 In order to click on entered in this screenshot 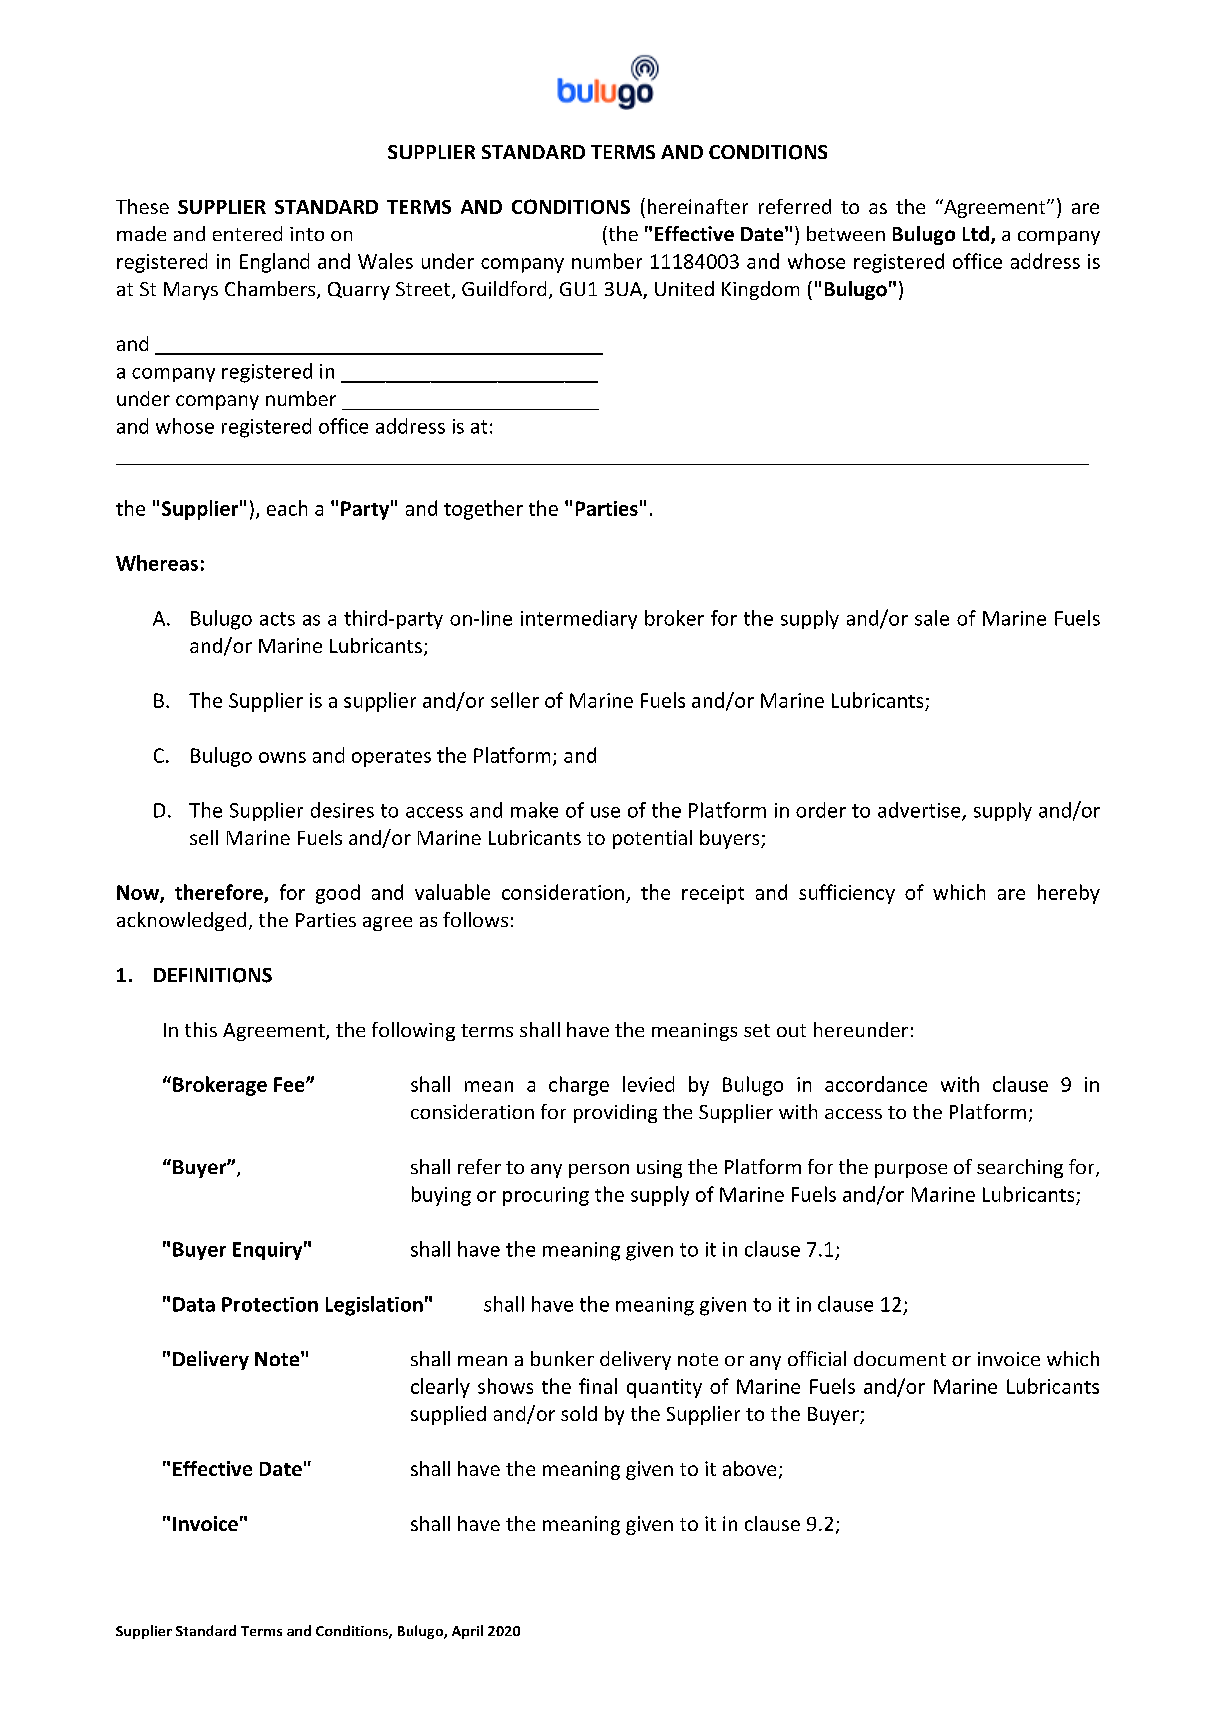, I will do `click(247, 233)`.
